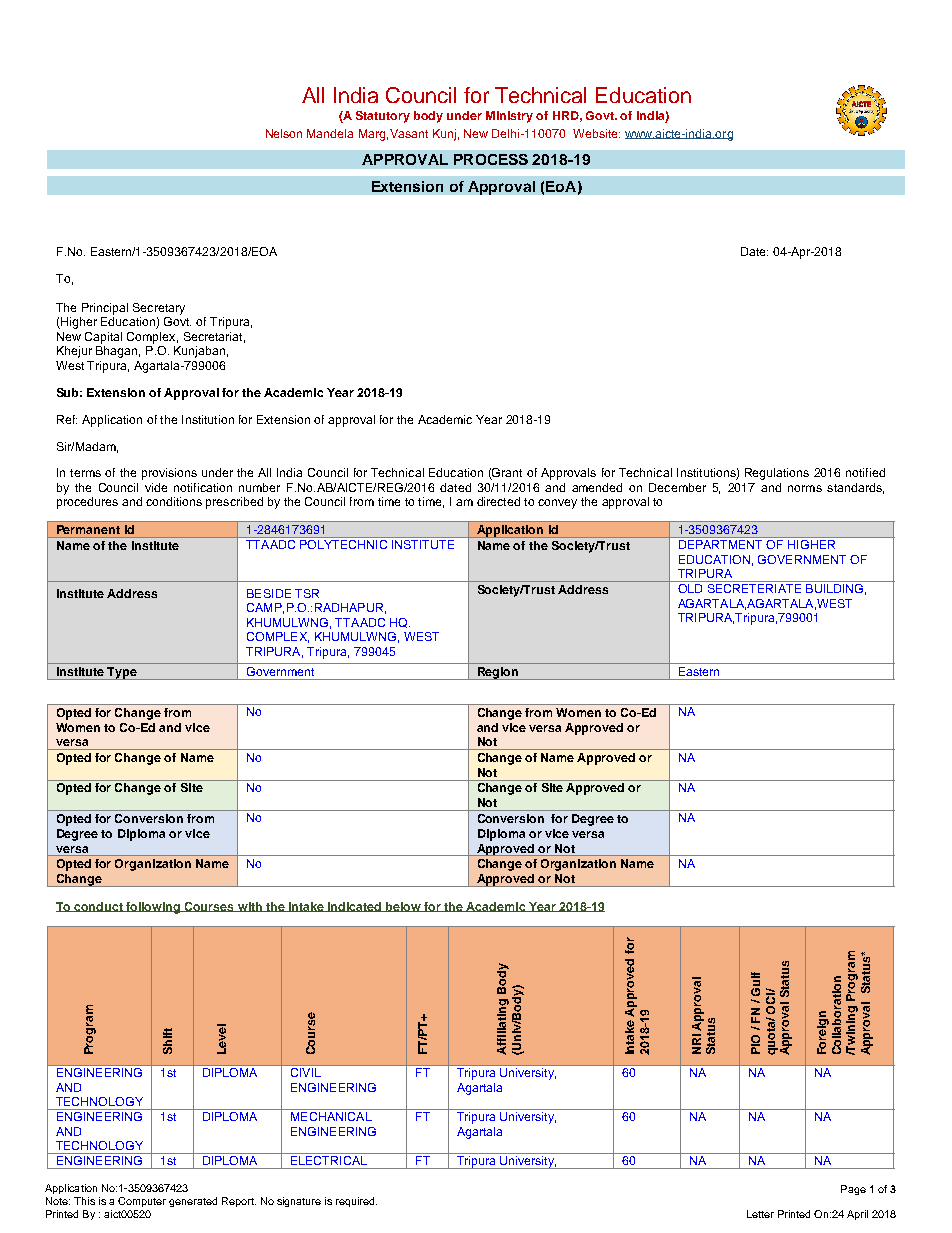 The height and width of the screenshot is (1233, 952). I want to click on Computer, so click(142, 1202).
